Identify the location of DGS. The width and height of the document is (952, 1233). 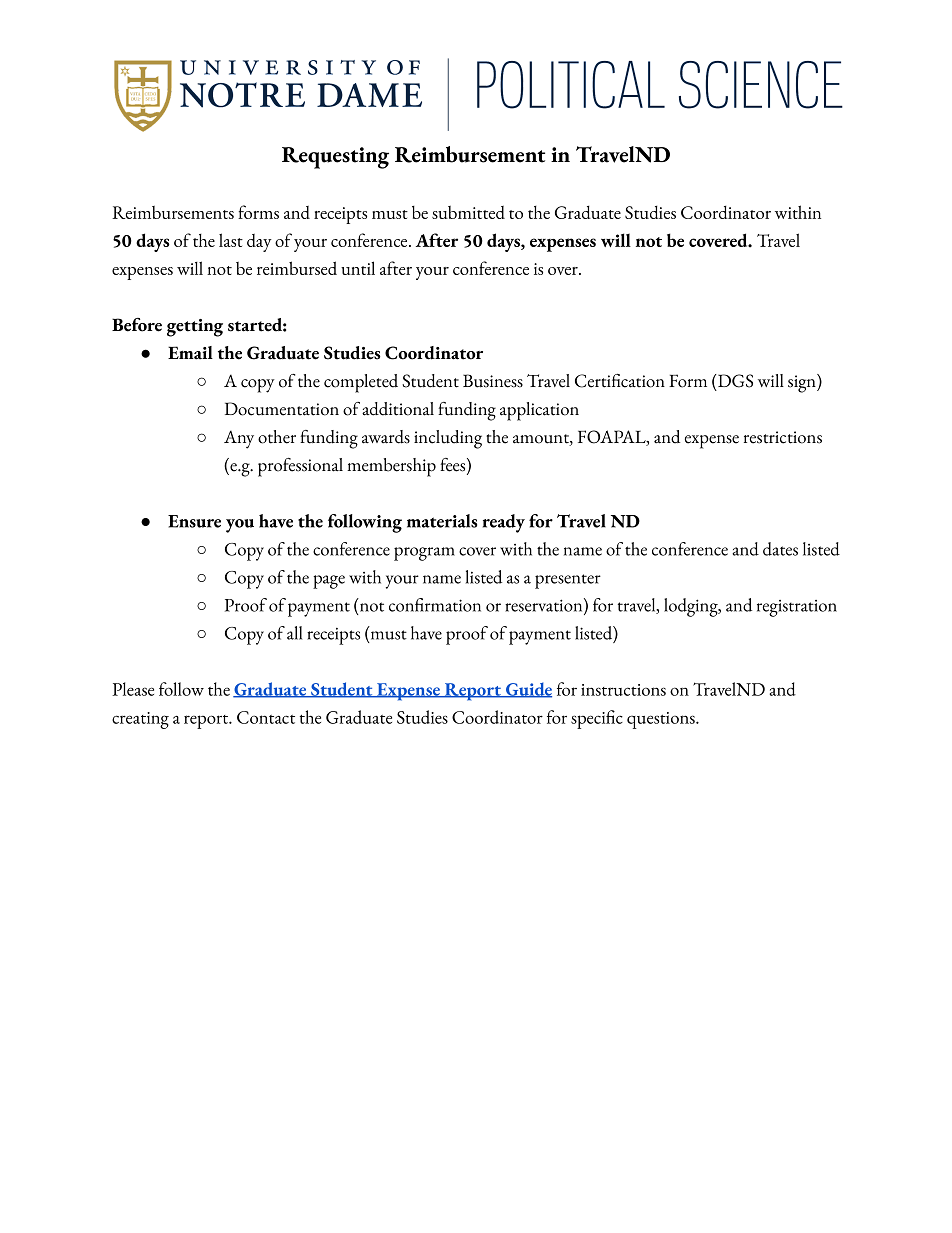
(734, 381).
